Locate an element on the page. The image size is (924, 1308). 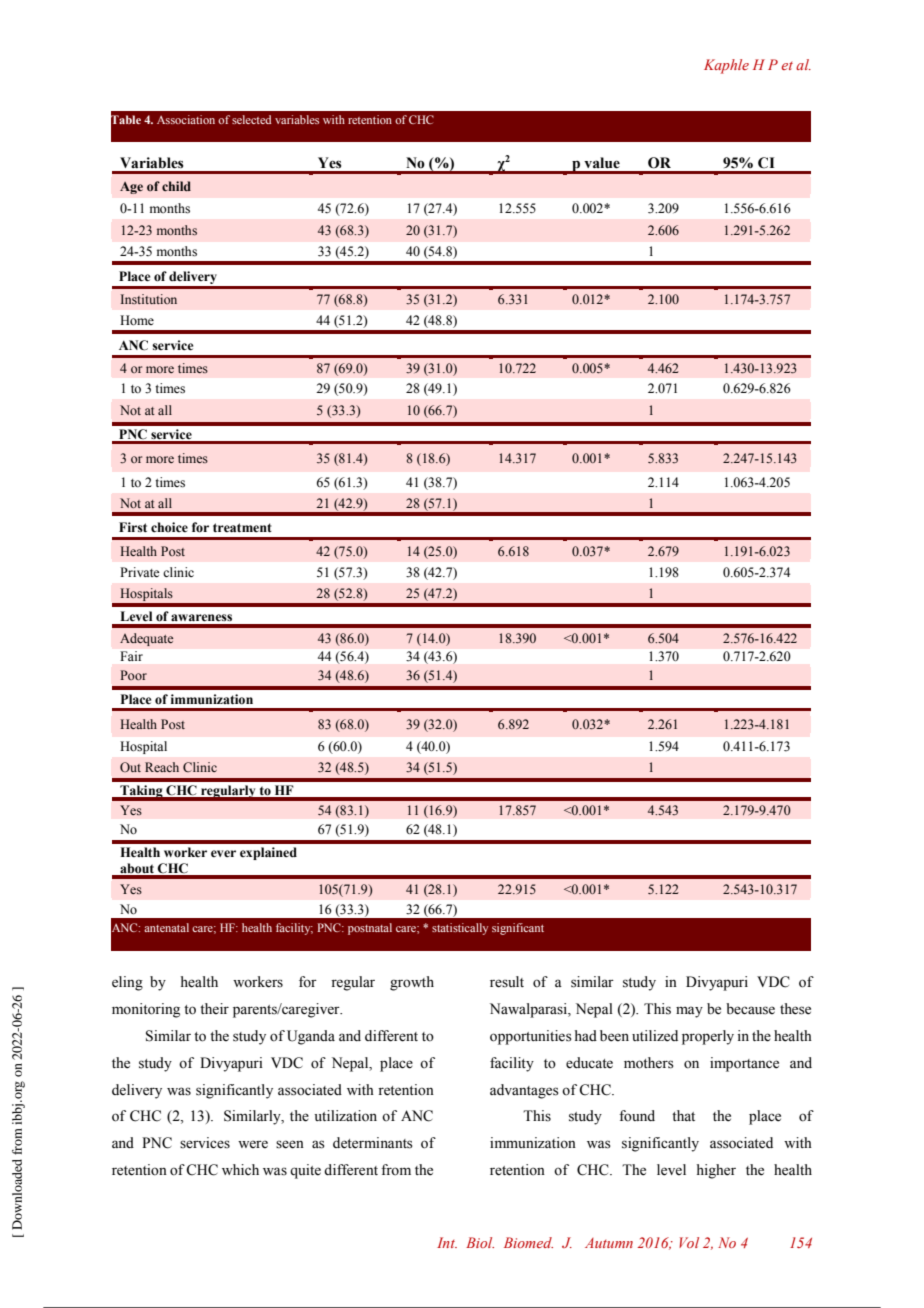
value is located at coordinates (602, 163).
